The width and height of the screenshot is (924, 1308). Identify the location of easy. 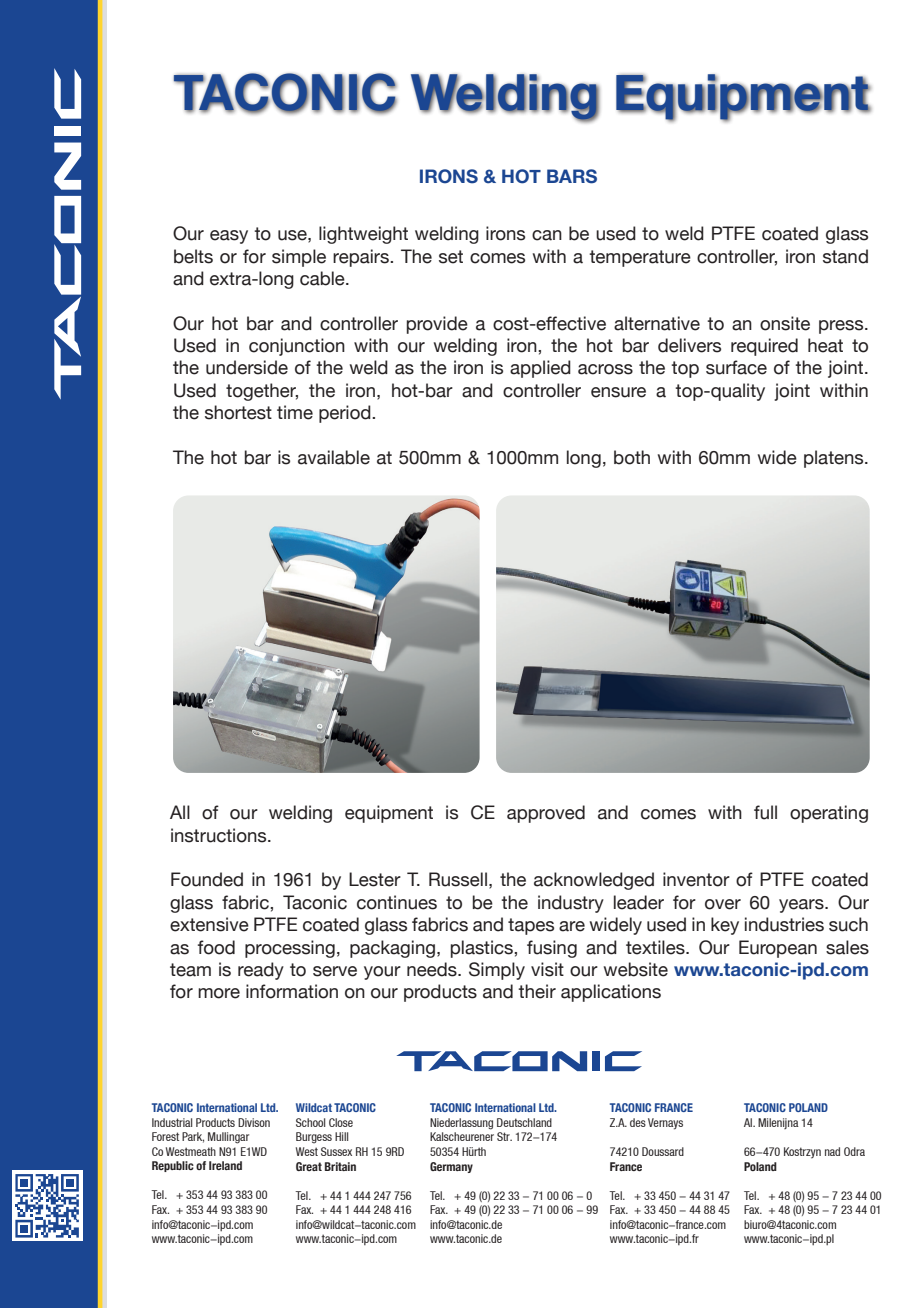
(229, 237).
